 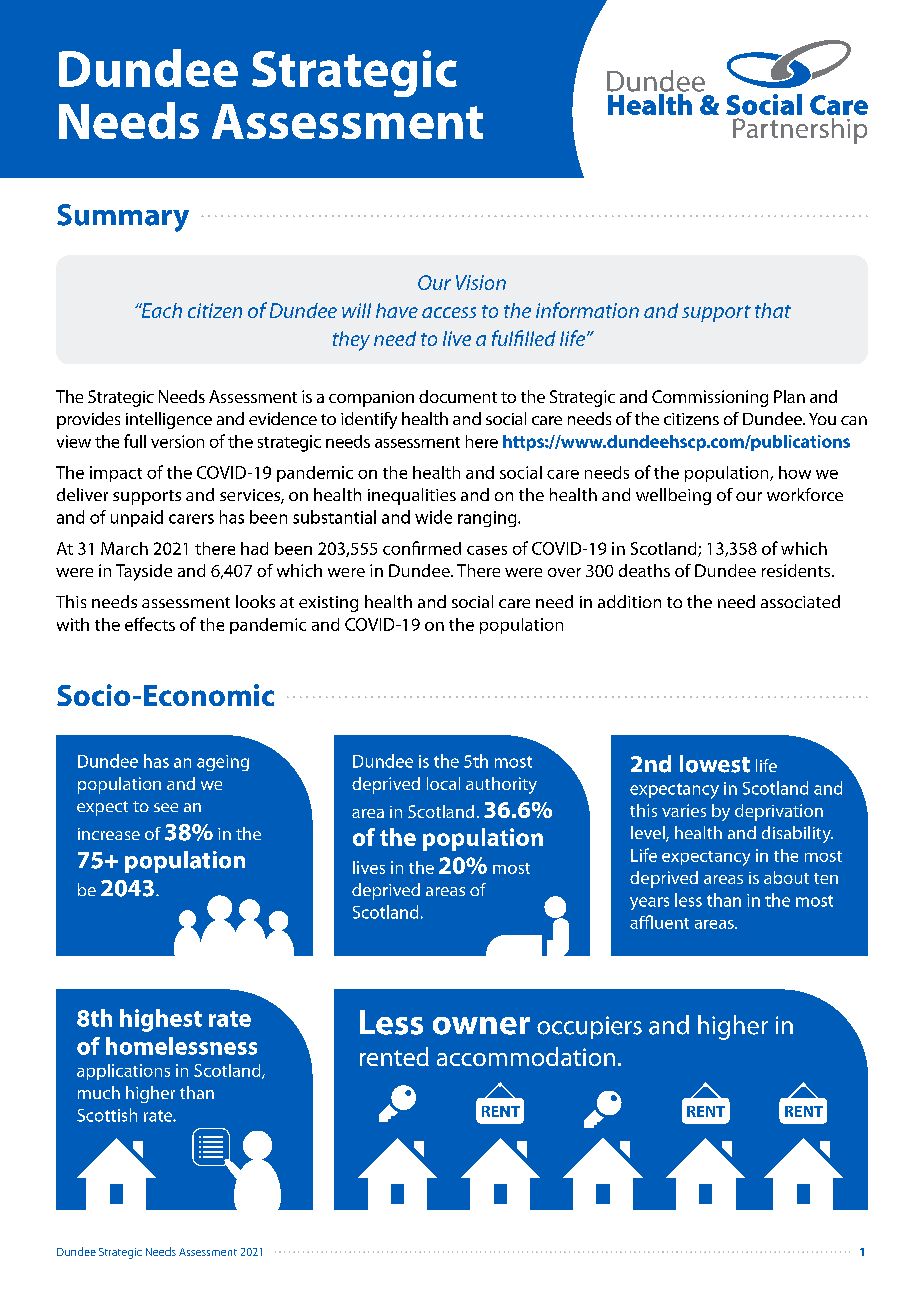 I want to click on increase, so click(x=109, y=834).
